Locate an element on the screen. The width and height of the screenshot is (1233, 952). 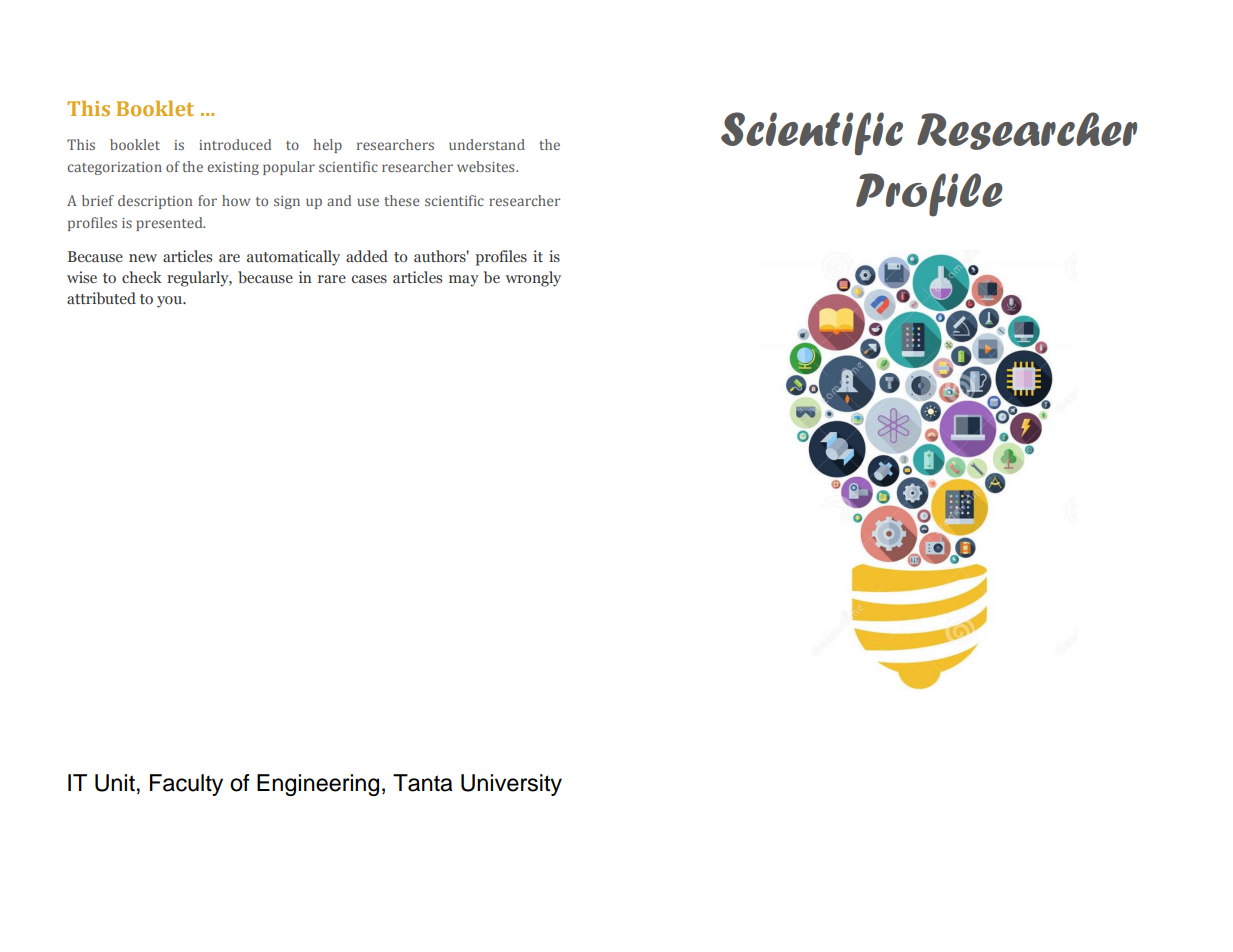
sign is located at coordinates (287, 202).
